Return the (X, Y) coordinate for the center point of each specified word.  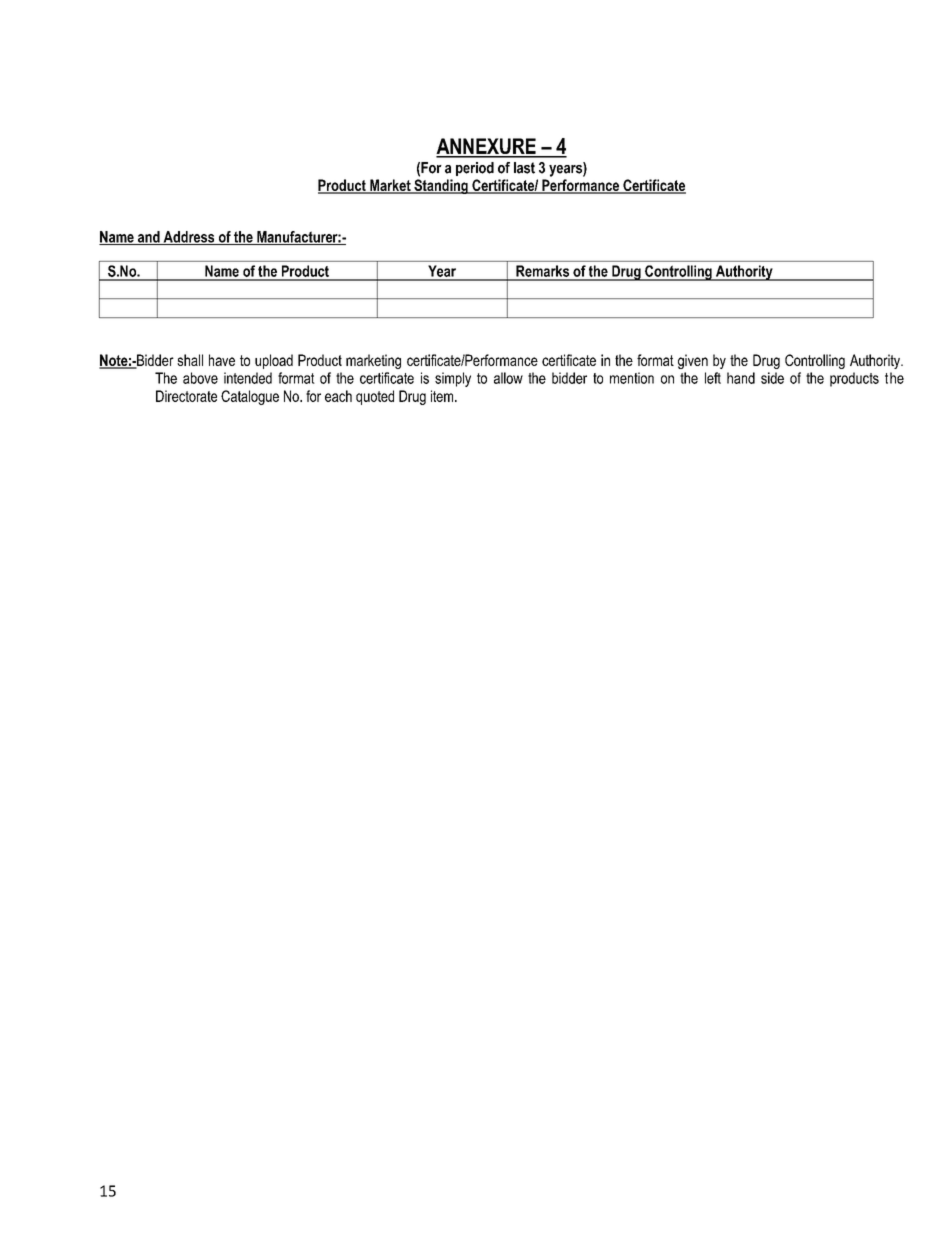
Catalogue (250, 397)
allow (508, 378)
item (443, 396)
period (475, 169)
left (713, 378)
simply (453, 379)
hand (741, 378)
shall (190, 360)
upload (274, 361)
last (524, 168)
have (222, 360)
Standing (441, 186)
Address (189, 238)
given (693, 361)
